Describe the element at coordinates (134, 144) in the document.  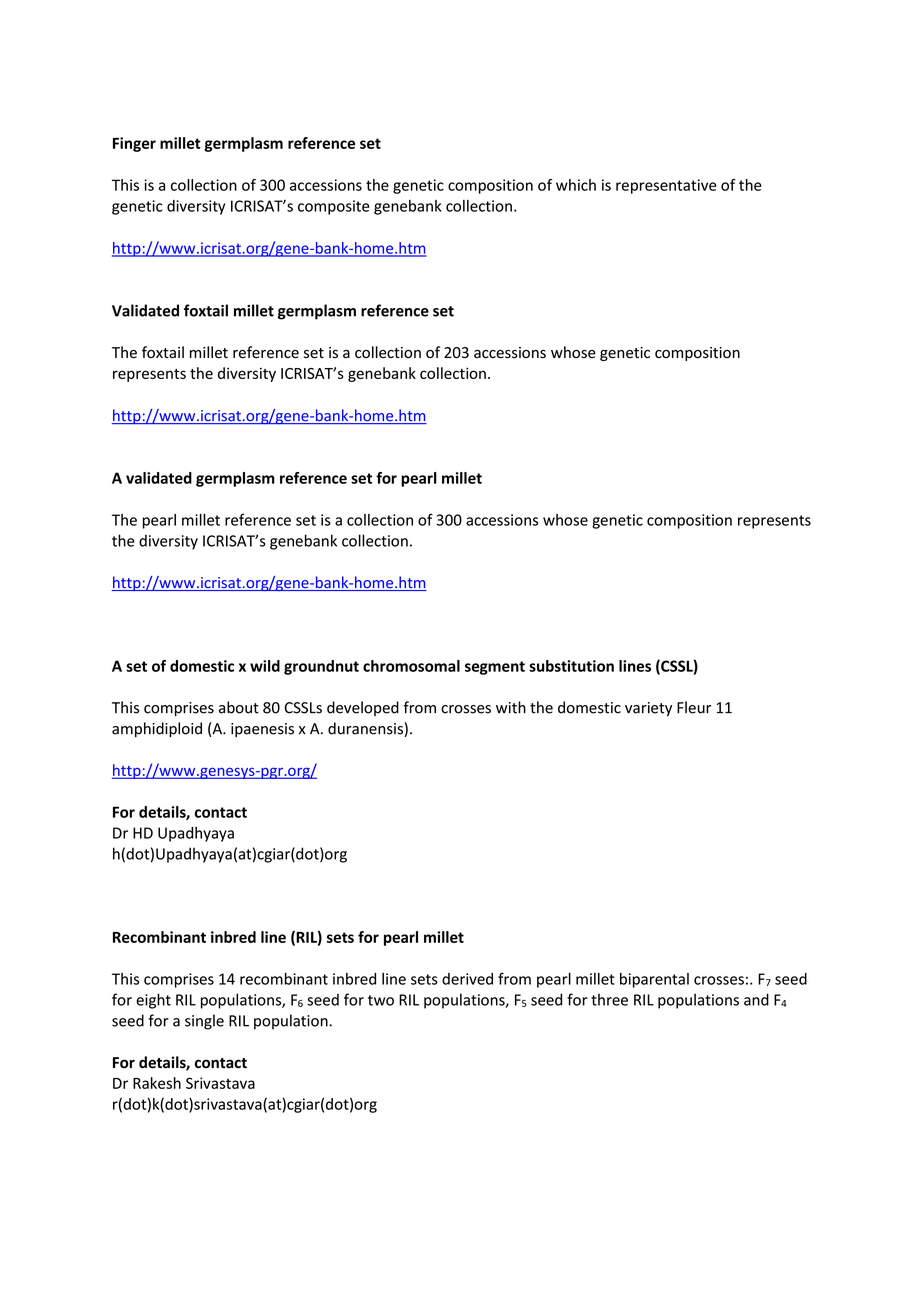
I see `Finger` at that location.
